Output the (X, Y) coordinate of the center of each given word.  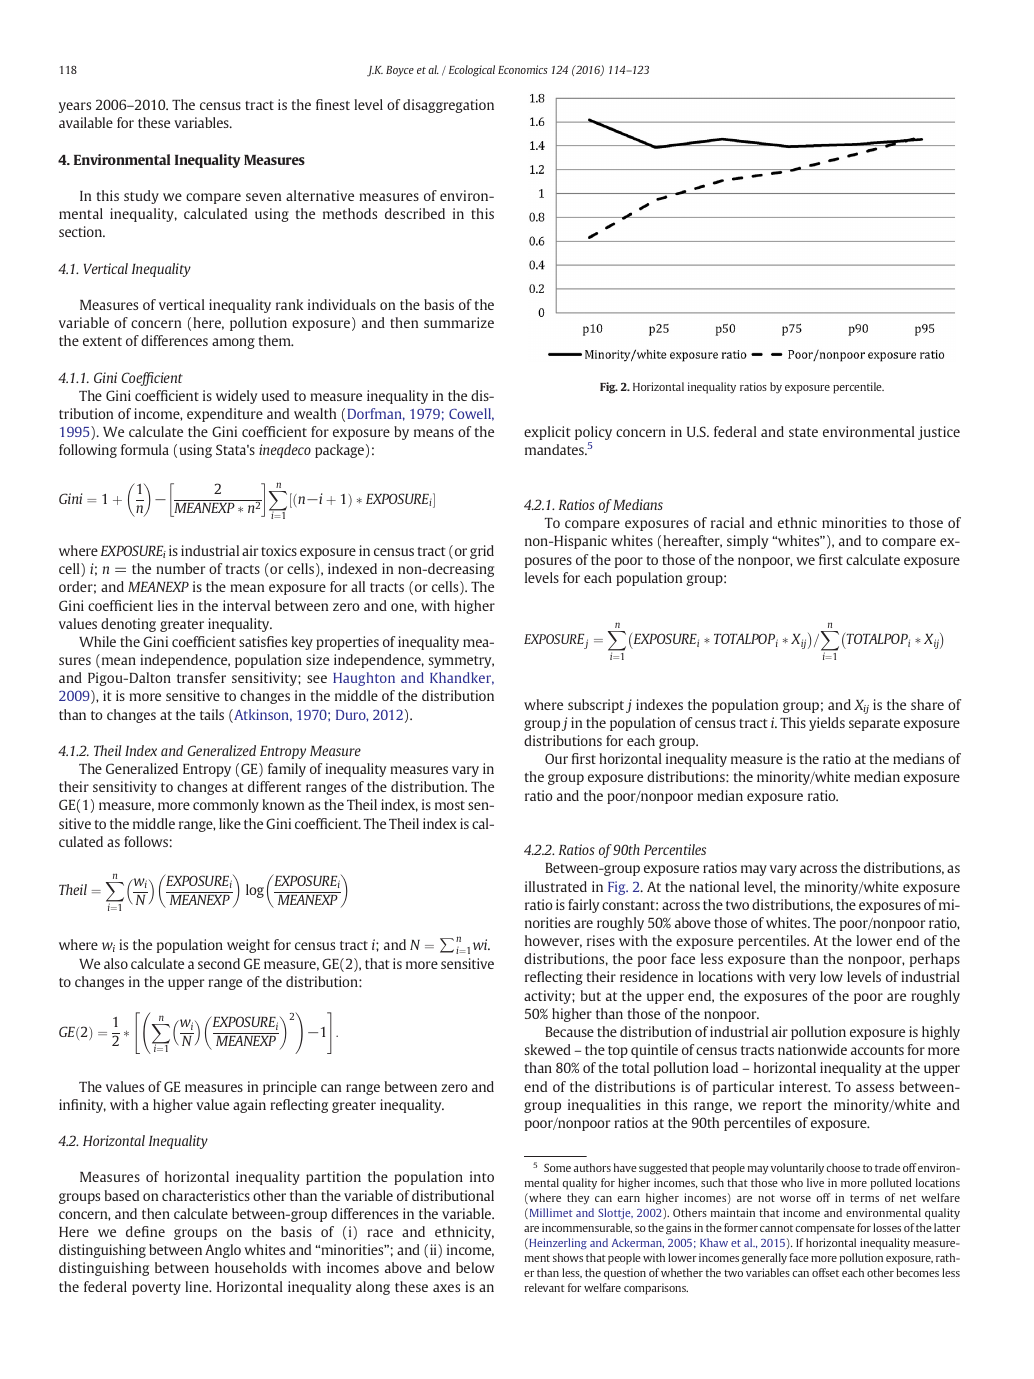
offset (825, 1272)
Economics (523, 69)
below (475, 1267)
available (86, 122)
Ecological (472, 71)
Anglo (223, 1251)
